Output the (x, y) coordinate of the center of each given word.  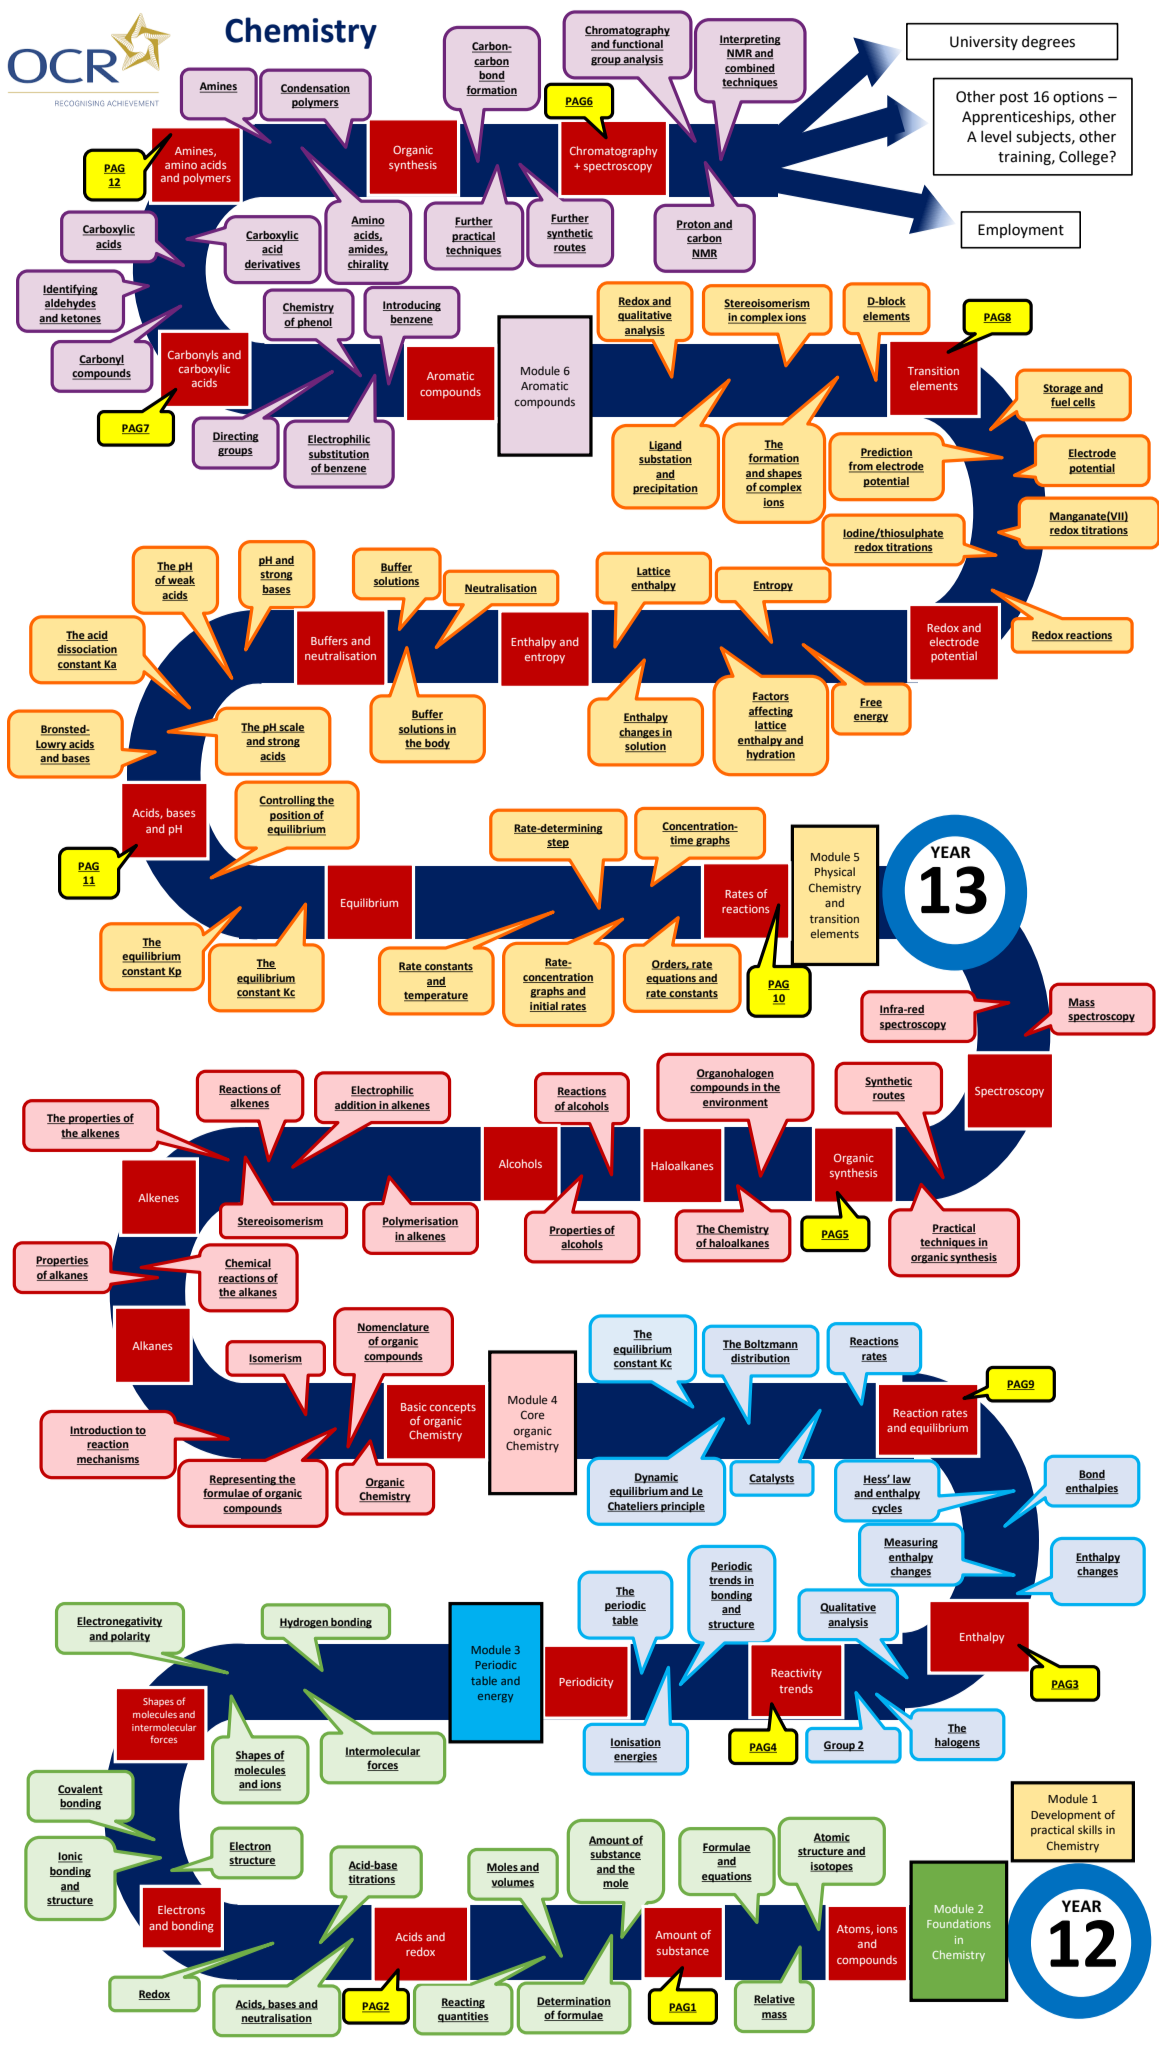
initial (545, 1007)
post (1014, 98)
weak (180, 581)
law (901, 1480)
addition (356, 1106)
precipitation (665, 489)
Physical (835, 873)
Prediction (886, 453)
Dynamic (656, 1478)
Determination (574, 2002)
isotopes (831, 1867)
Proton (694, 225)
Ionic (70, 1857)
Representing (243, 1480)
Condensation (315, 89)
